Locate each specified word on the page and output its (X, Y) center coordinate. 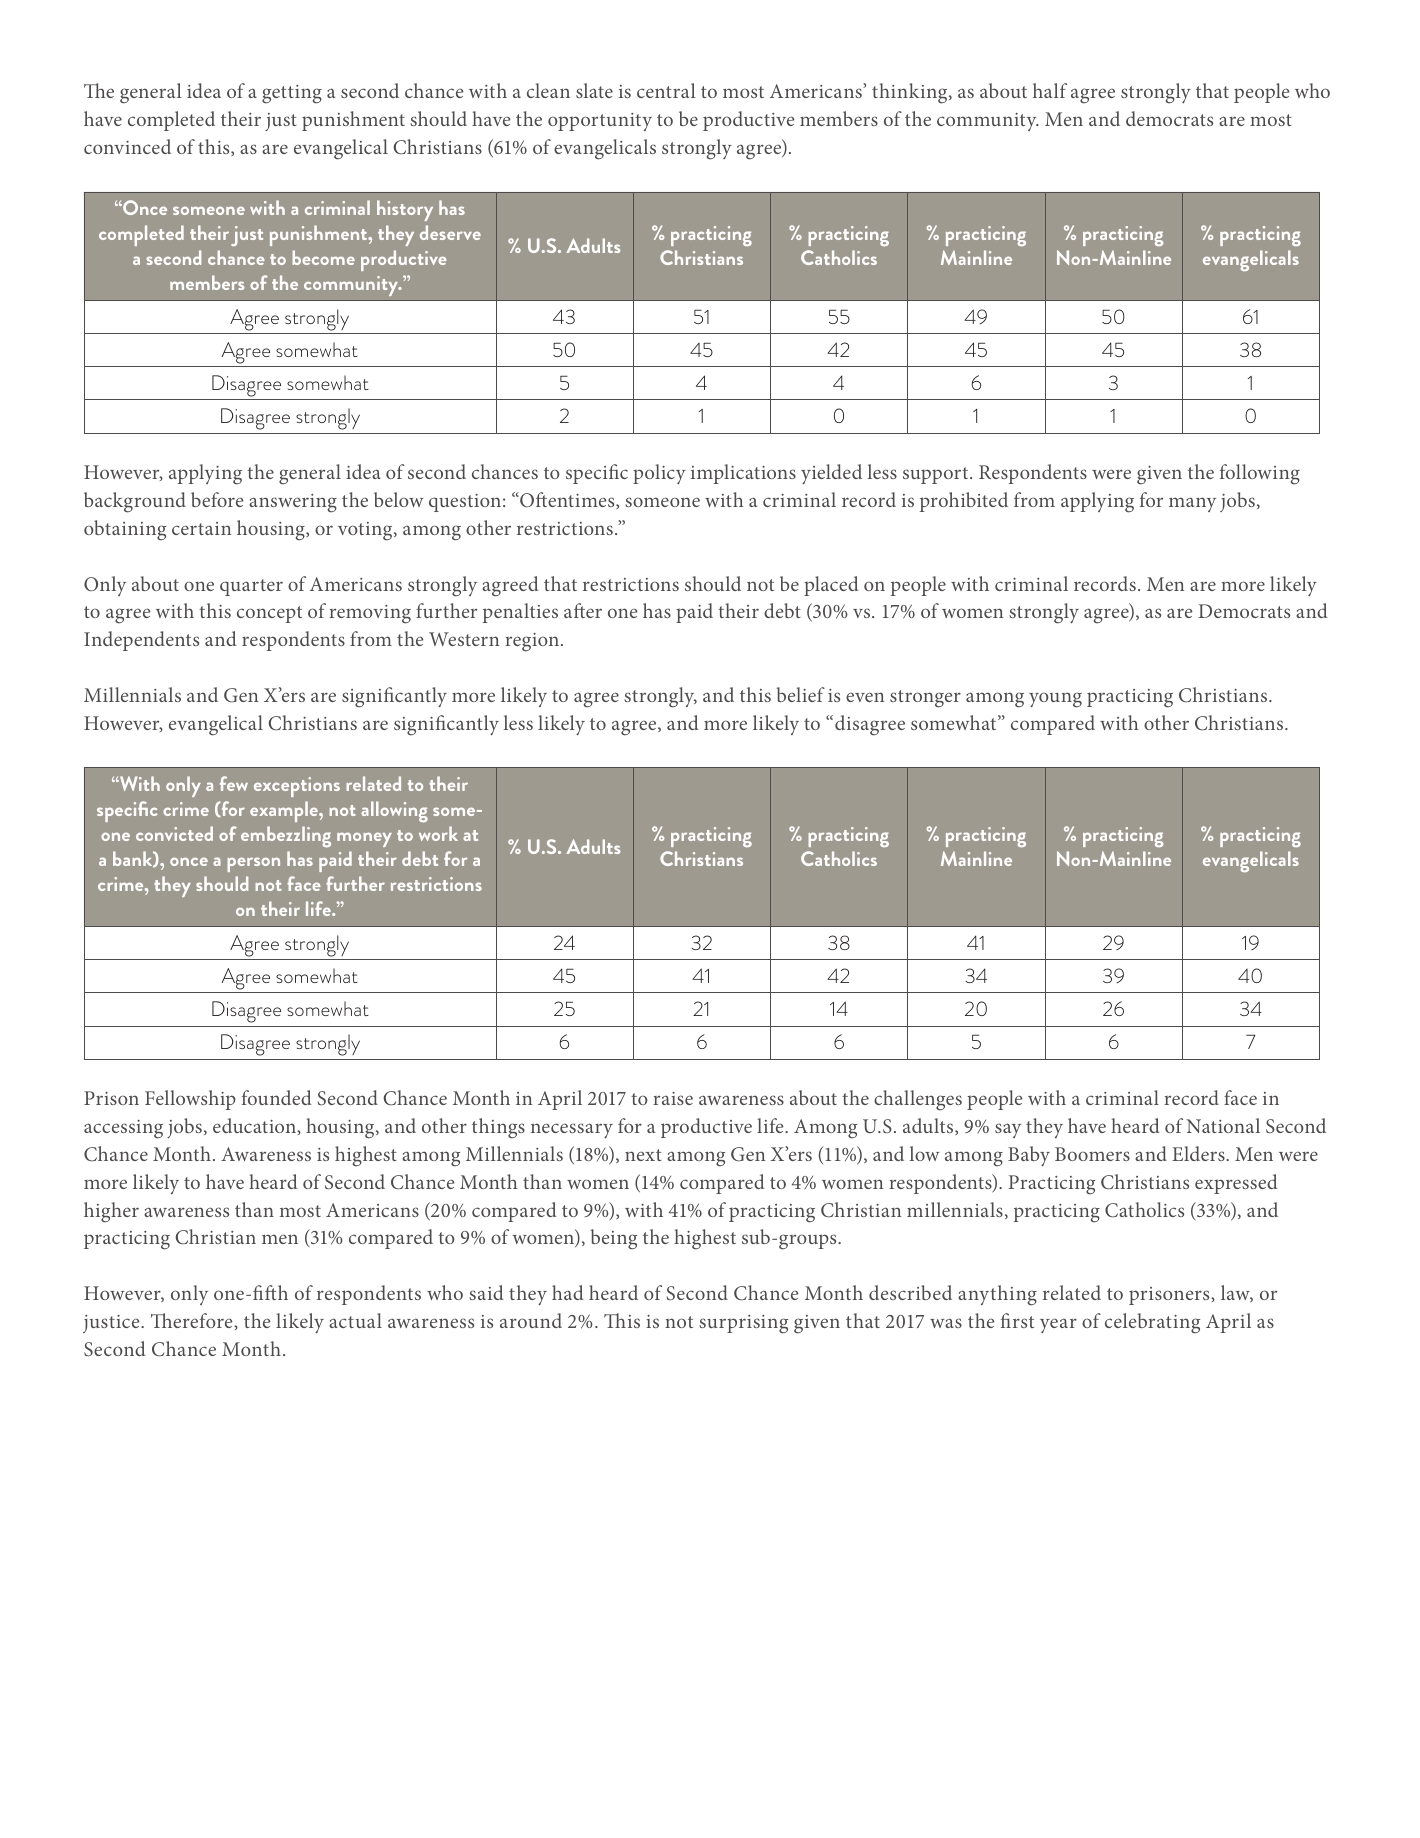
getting (292, 94)
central (666, 90)
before (217, 499)
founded (277, 1097)
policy (659, 474)
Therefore (193, 1320)
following (1260, 474)
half (1050, 90)
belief (801, 694)
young (1055, 700)
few (234, 783)
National (1223, 1125)
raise (673, 1098)
